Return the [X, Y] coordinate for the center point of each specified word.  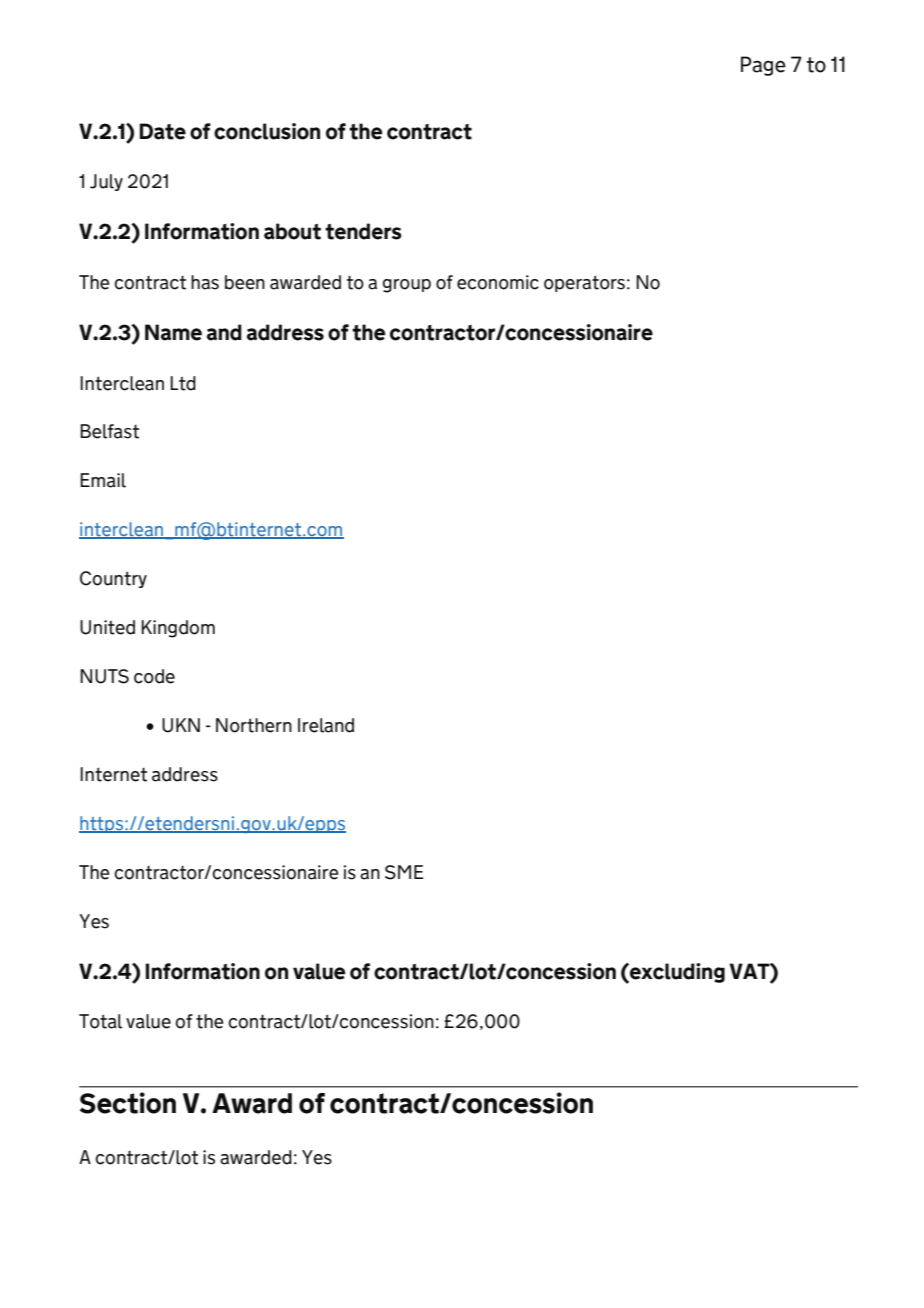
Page [763, 66]
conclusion [267, 131]
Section [128, 1103]
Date [163, 131]
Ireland [326, 725]
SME [404, 872]
